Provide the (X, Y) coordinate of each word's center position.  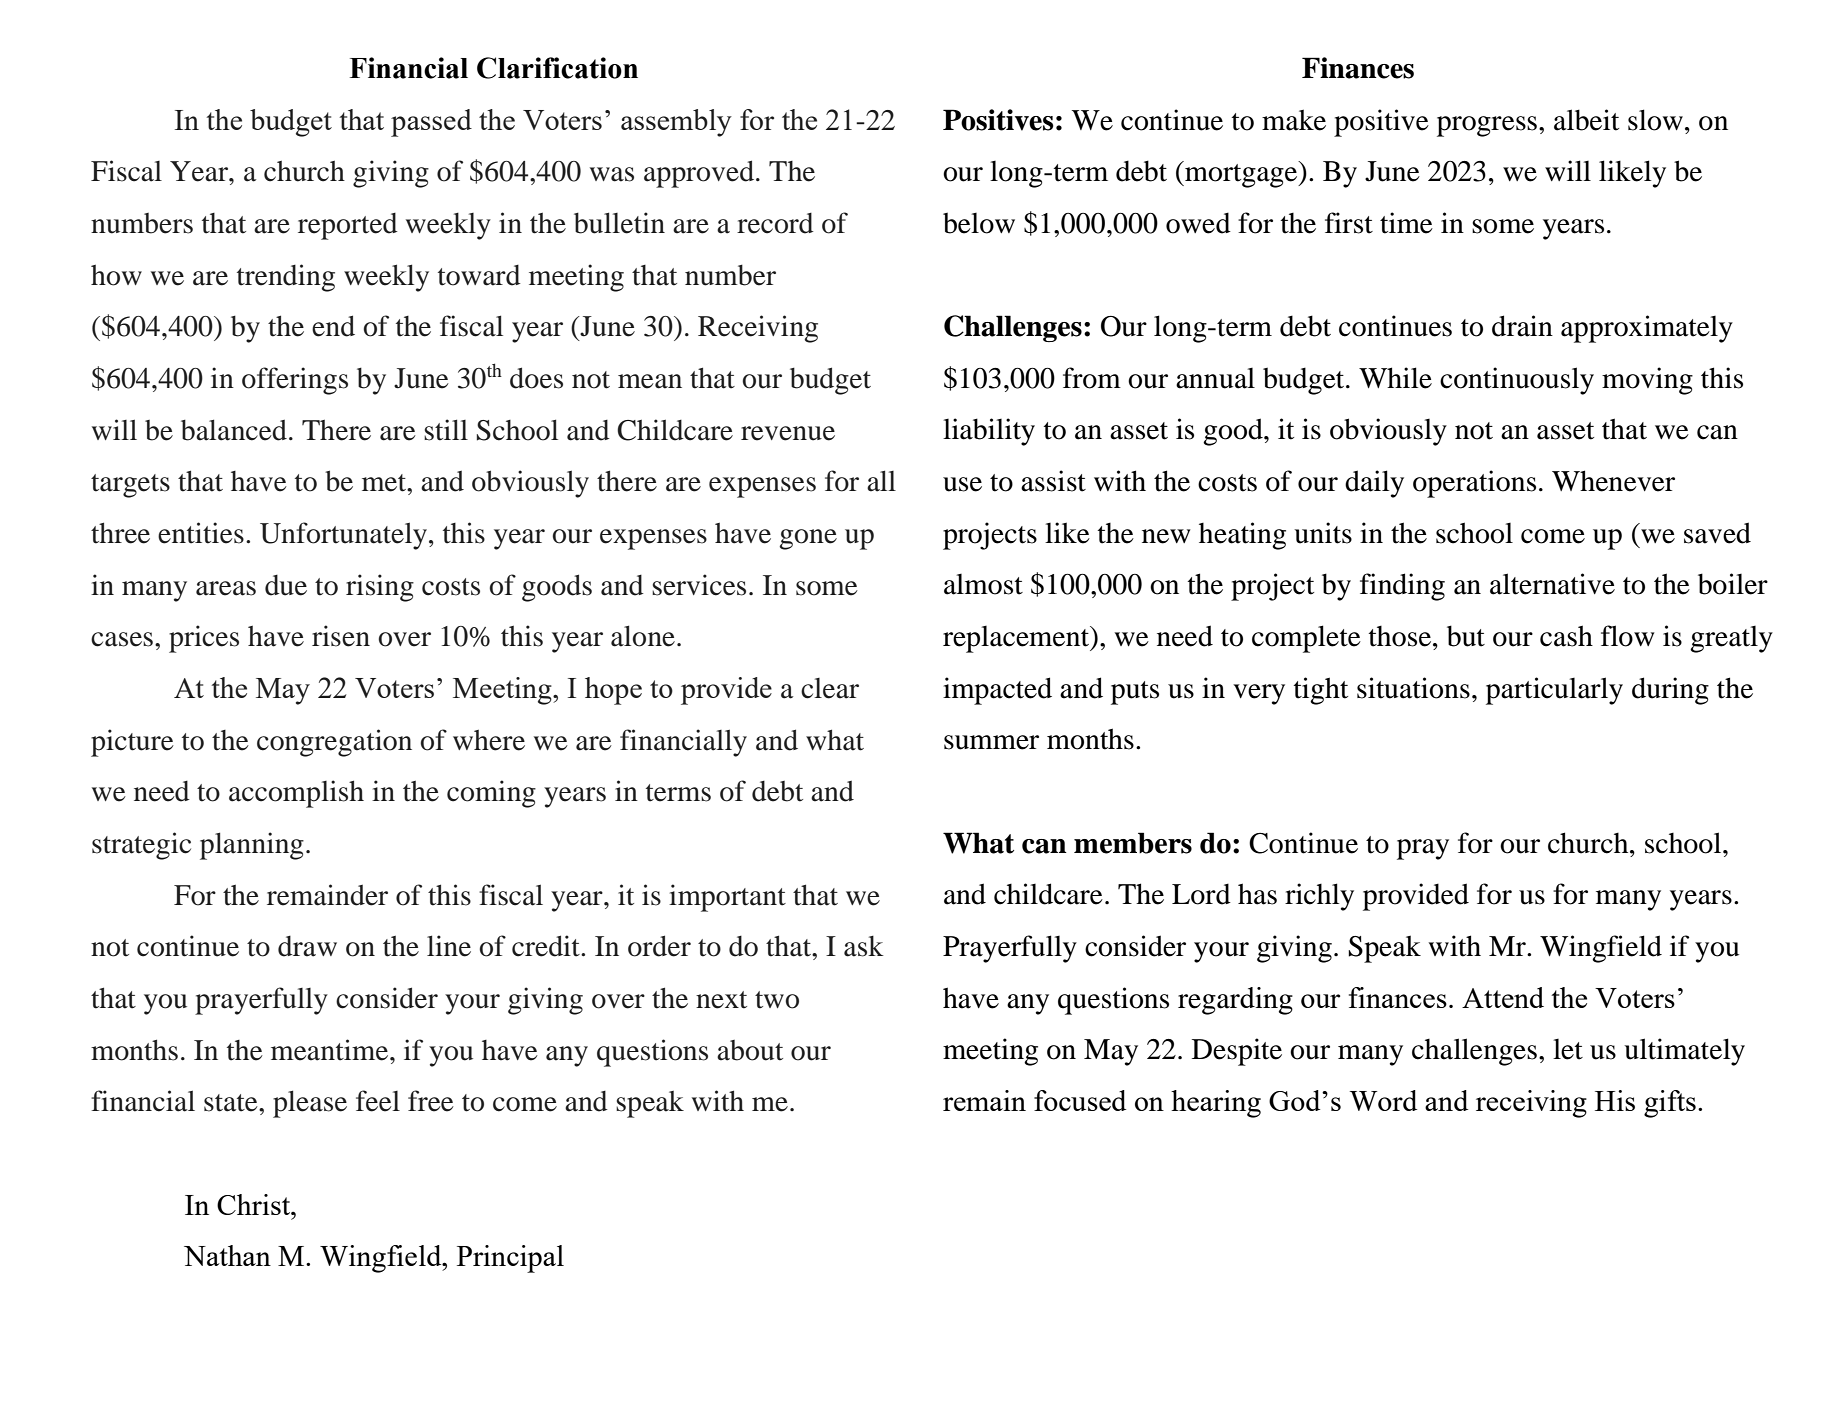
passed (431, 123)
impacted (997, 691)
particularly (1554, 691)
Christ (254, 1204)
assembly (676, 123)
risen (341, 636)
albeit (1586, 120)
